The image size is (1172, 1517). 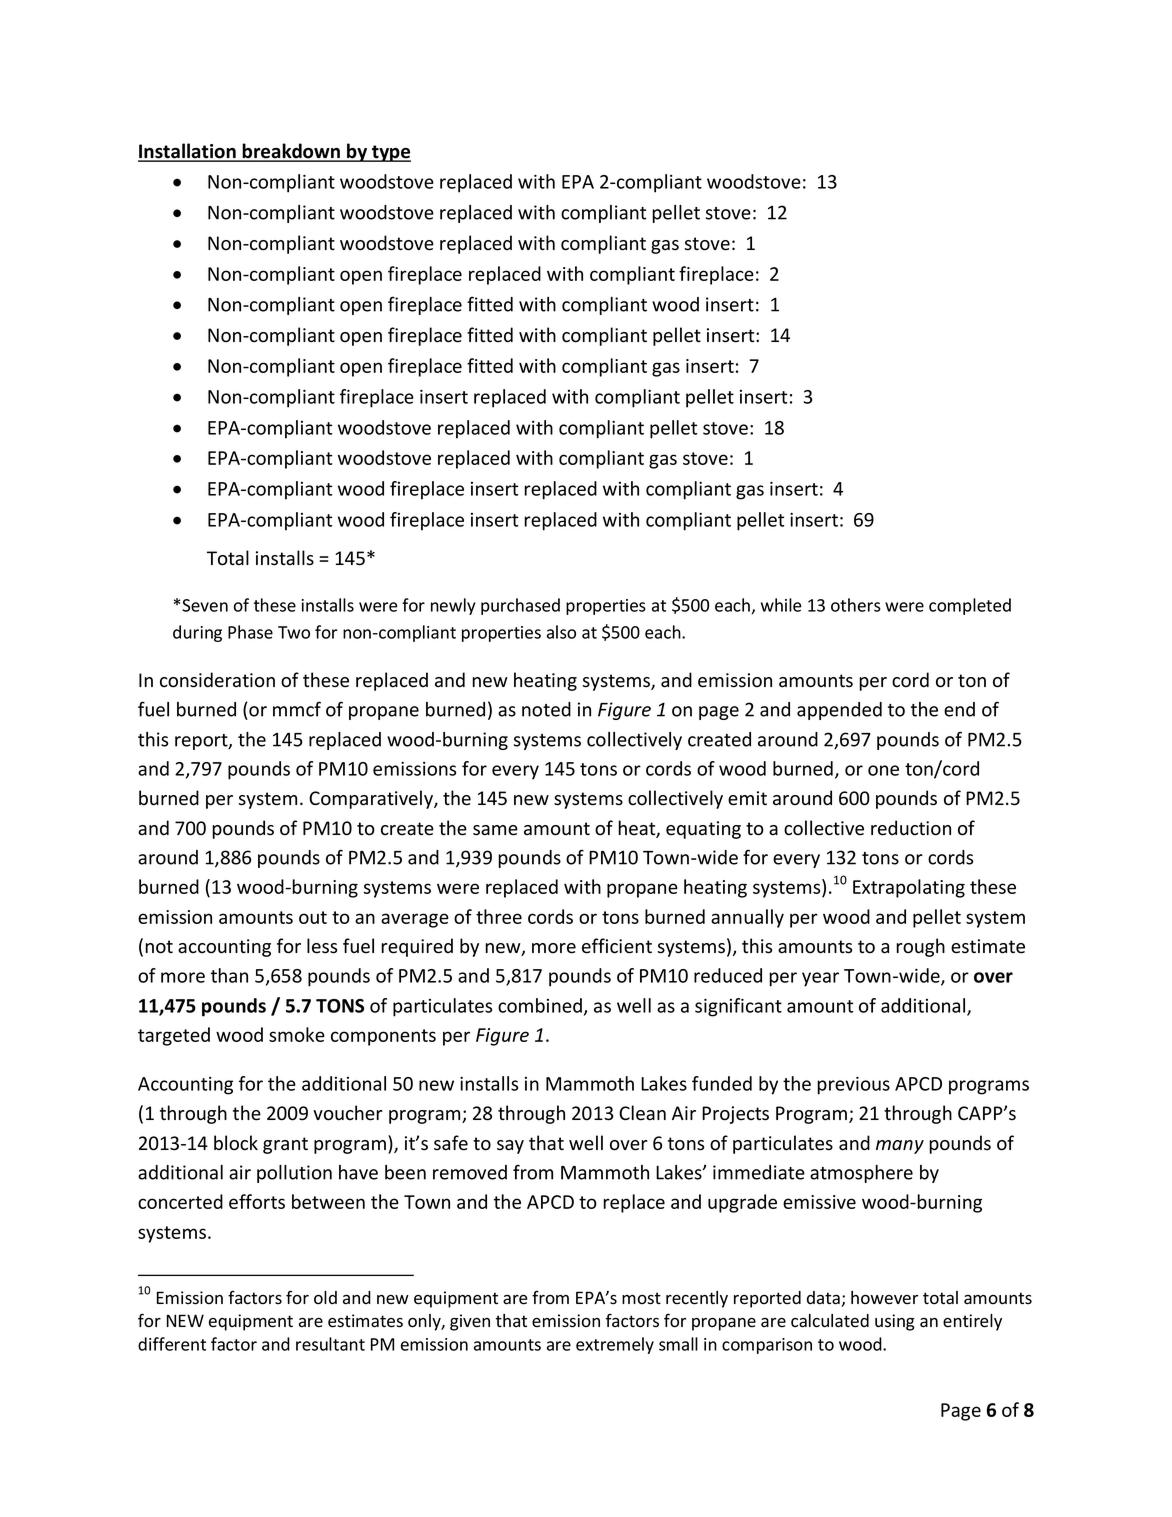 I want to click on also, so click(x=561, y=632).
